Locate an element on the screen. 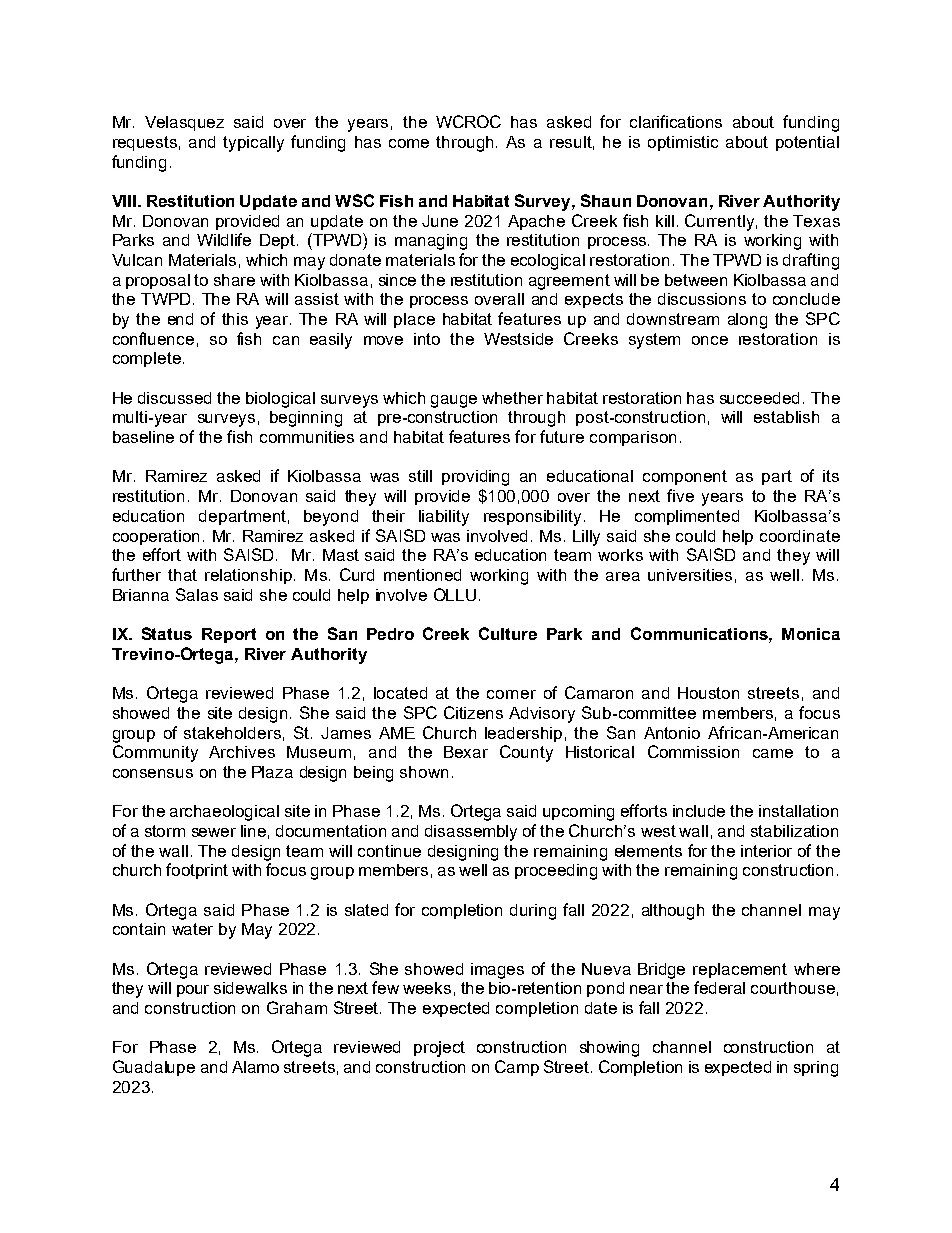 The width and height of the screenshot is (952, 1233). into is located at coordinates (427, 339).
